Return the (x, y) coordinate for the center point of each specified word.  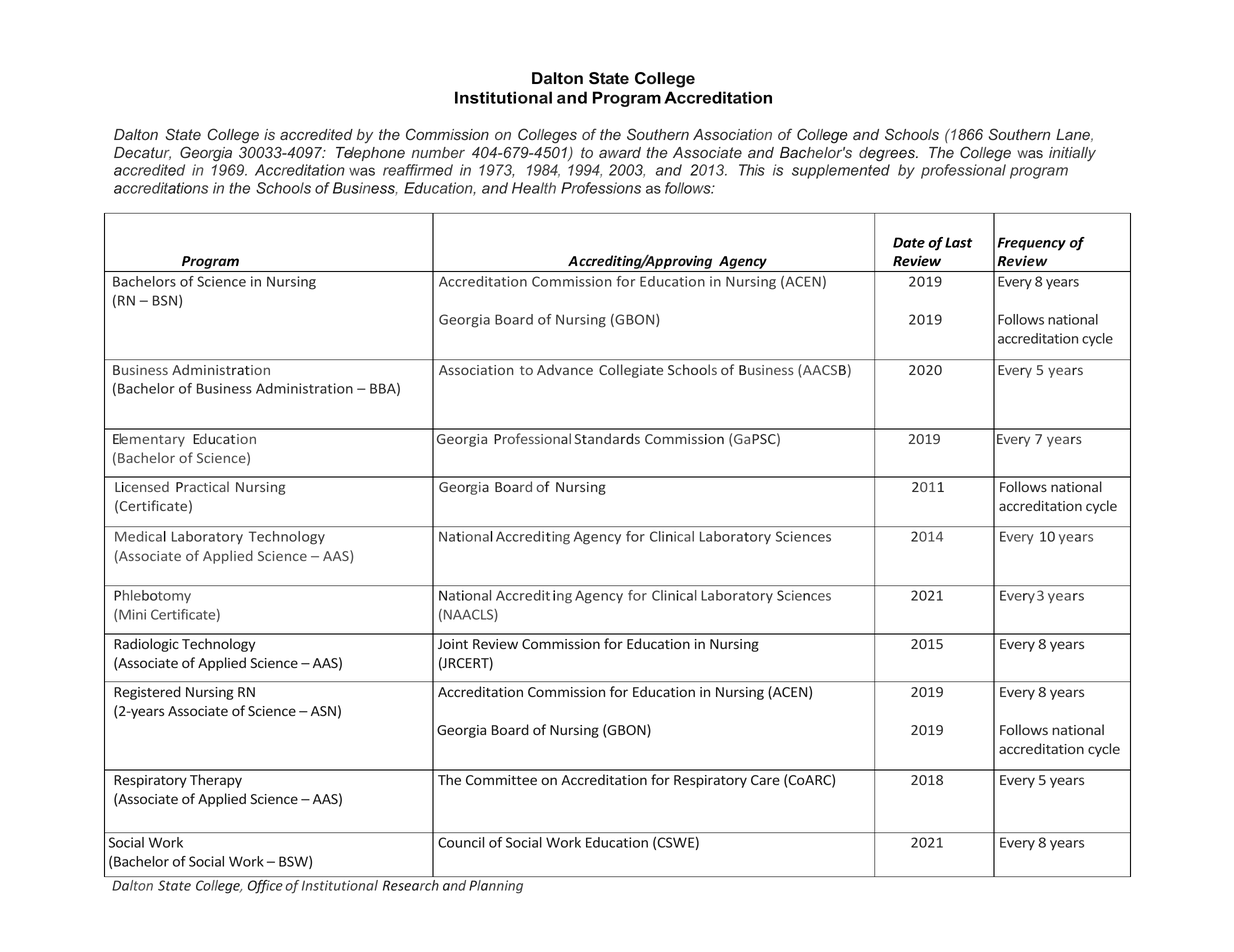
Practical (202, 486)
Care (765, 780)
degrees (888, 154)
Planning (496, 886)
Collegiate (631, 371)
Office (265, 887)
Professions (601, 188)
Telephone (370, 154)
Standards (607, 438)
